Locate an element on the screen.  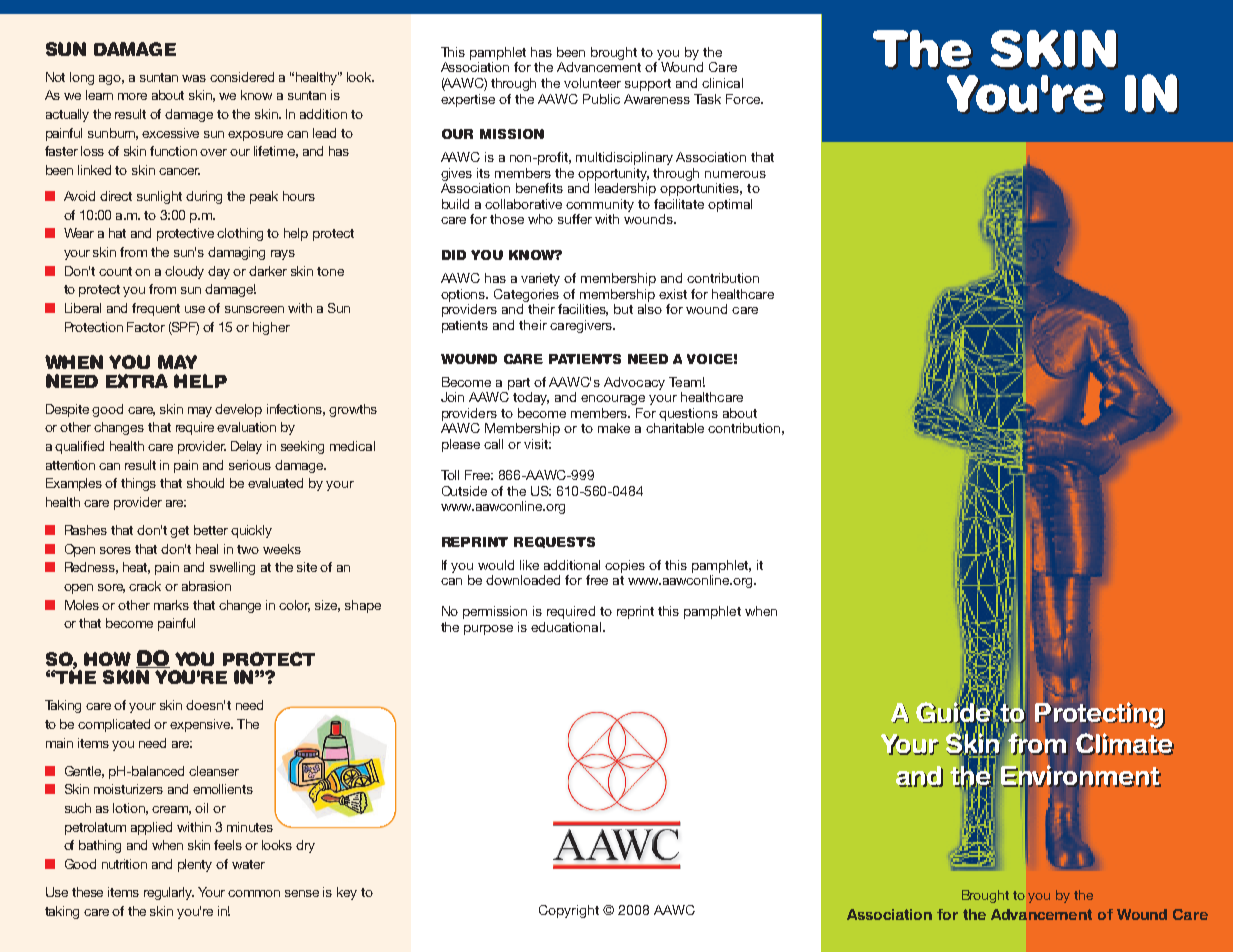
Awareness is located at coordinates (657, 99).
